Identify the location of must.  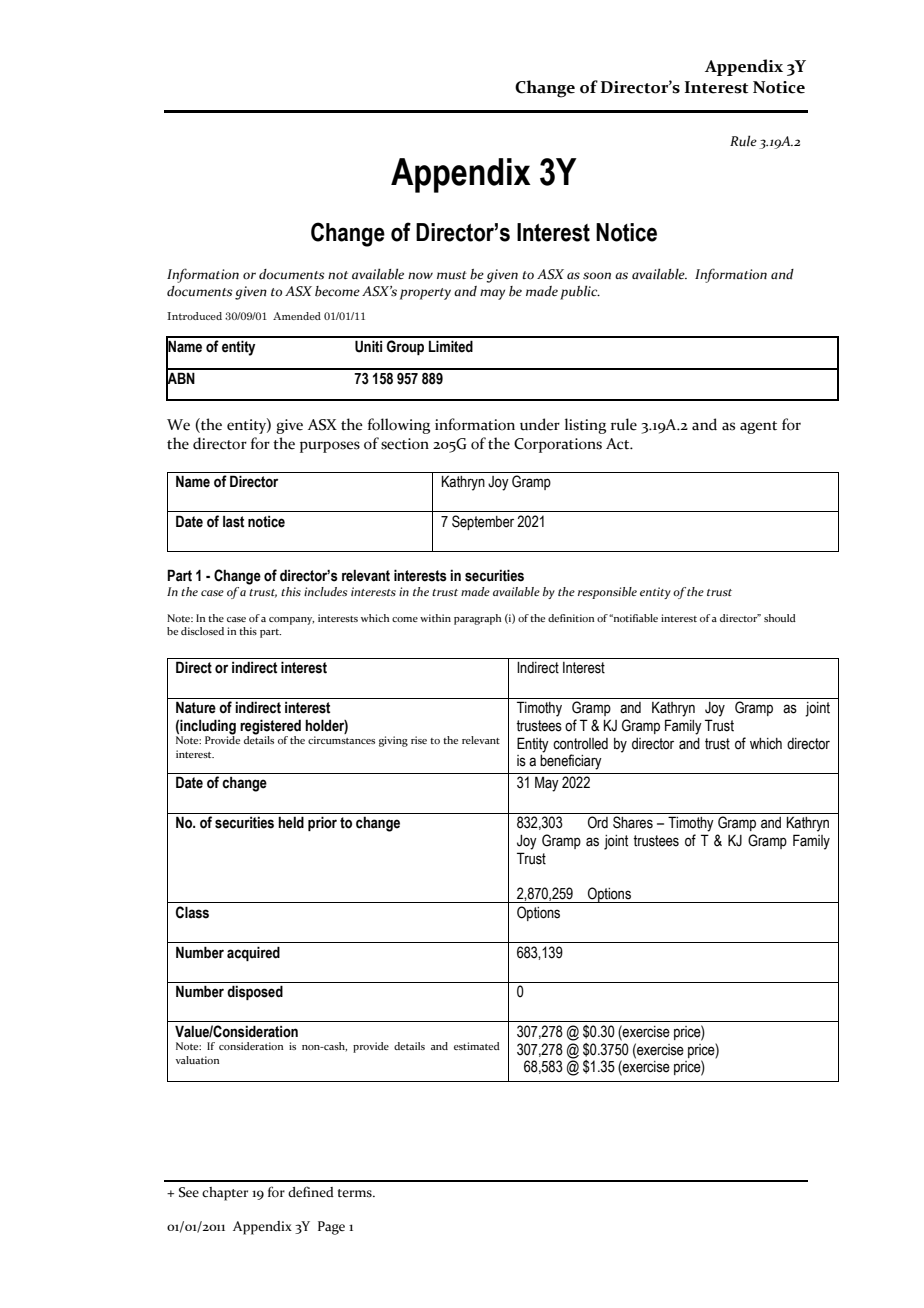
(452, 275).
